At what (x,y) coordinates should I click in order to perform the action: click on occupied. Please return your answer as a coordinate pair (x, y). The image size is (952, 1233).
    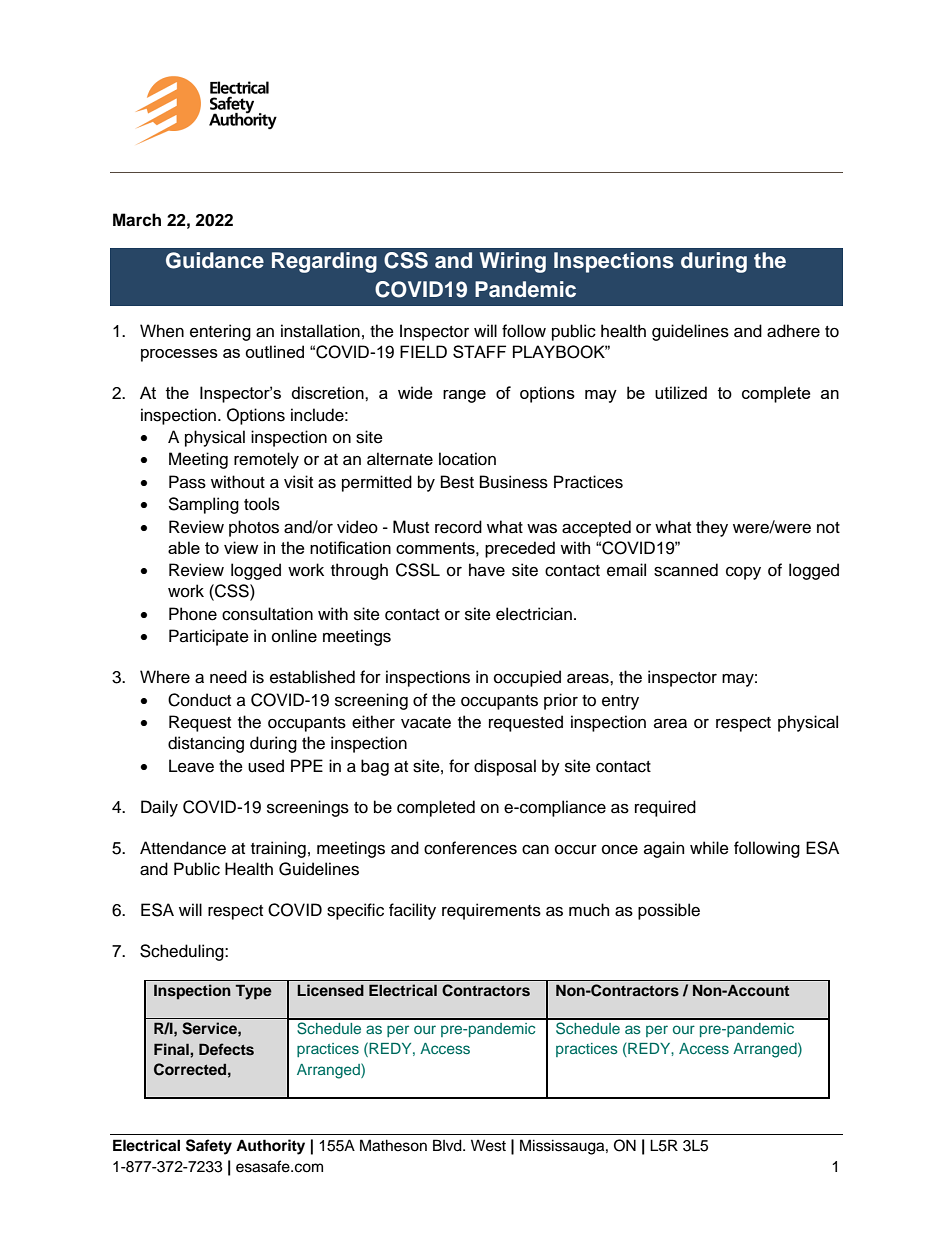
    Looking at the image, I should click on (527, 678).
